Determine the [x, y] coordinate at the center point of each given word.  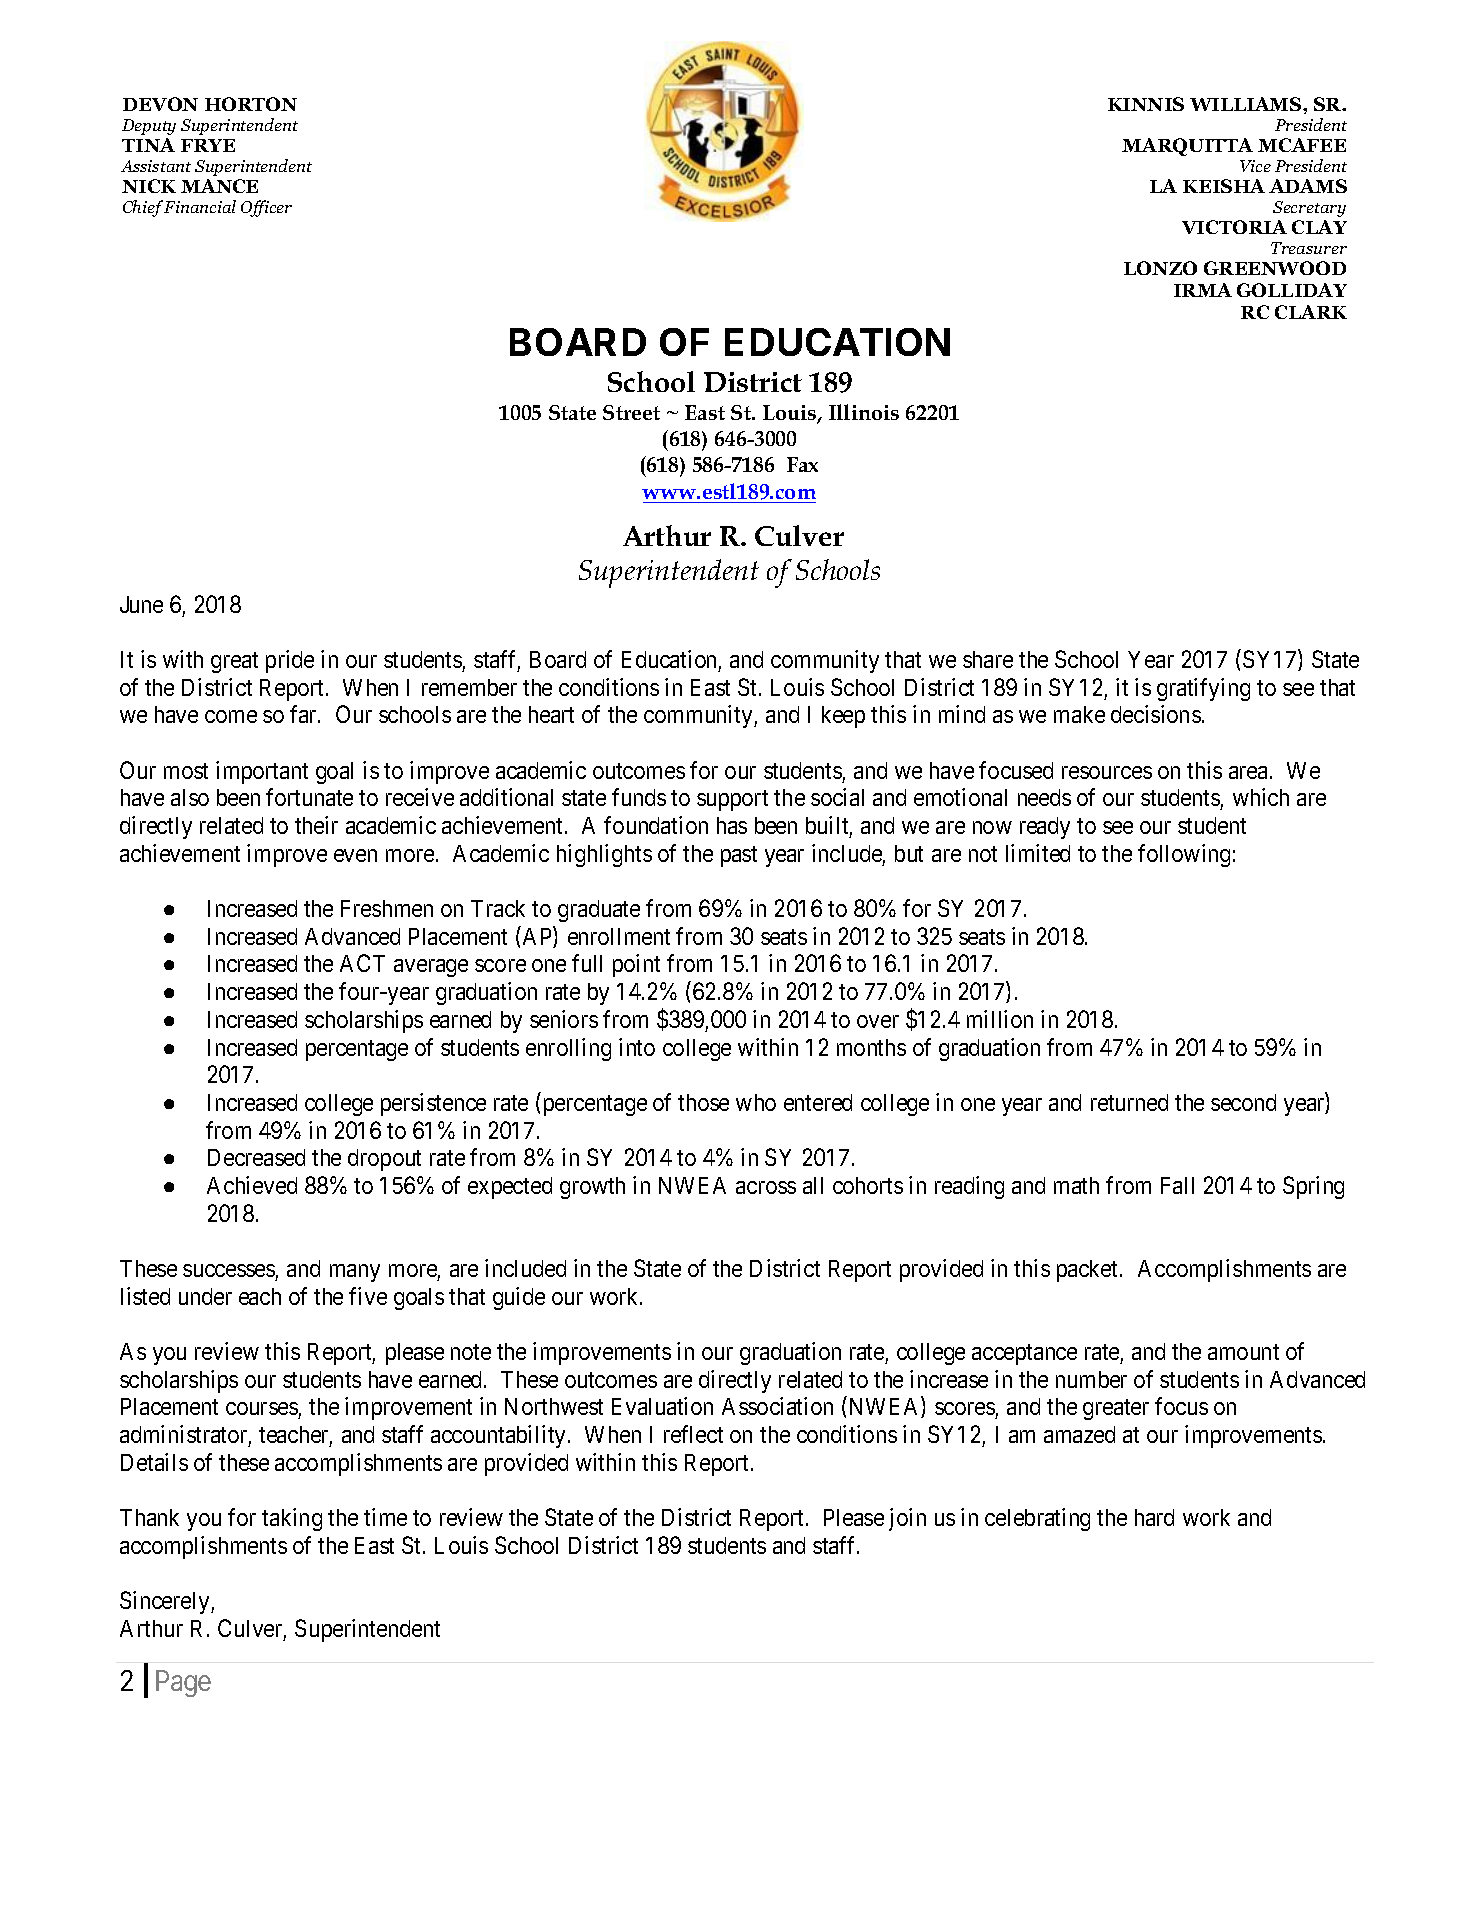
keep [843, 717]
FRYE [208, 145]
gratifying [1203, 689]
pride [290, 661]
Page [183, 1683]
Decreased [256, 1157]
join [907, 1519]
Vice [1255, 166]
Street [631, 412]
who [756, 1102]
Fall [1177, 1185]
